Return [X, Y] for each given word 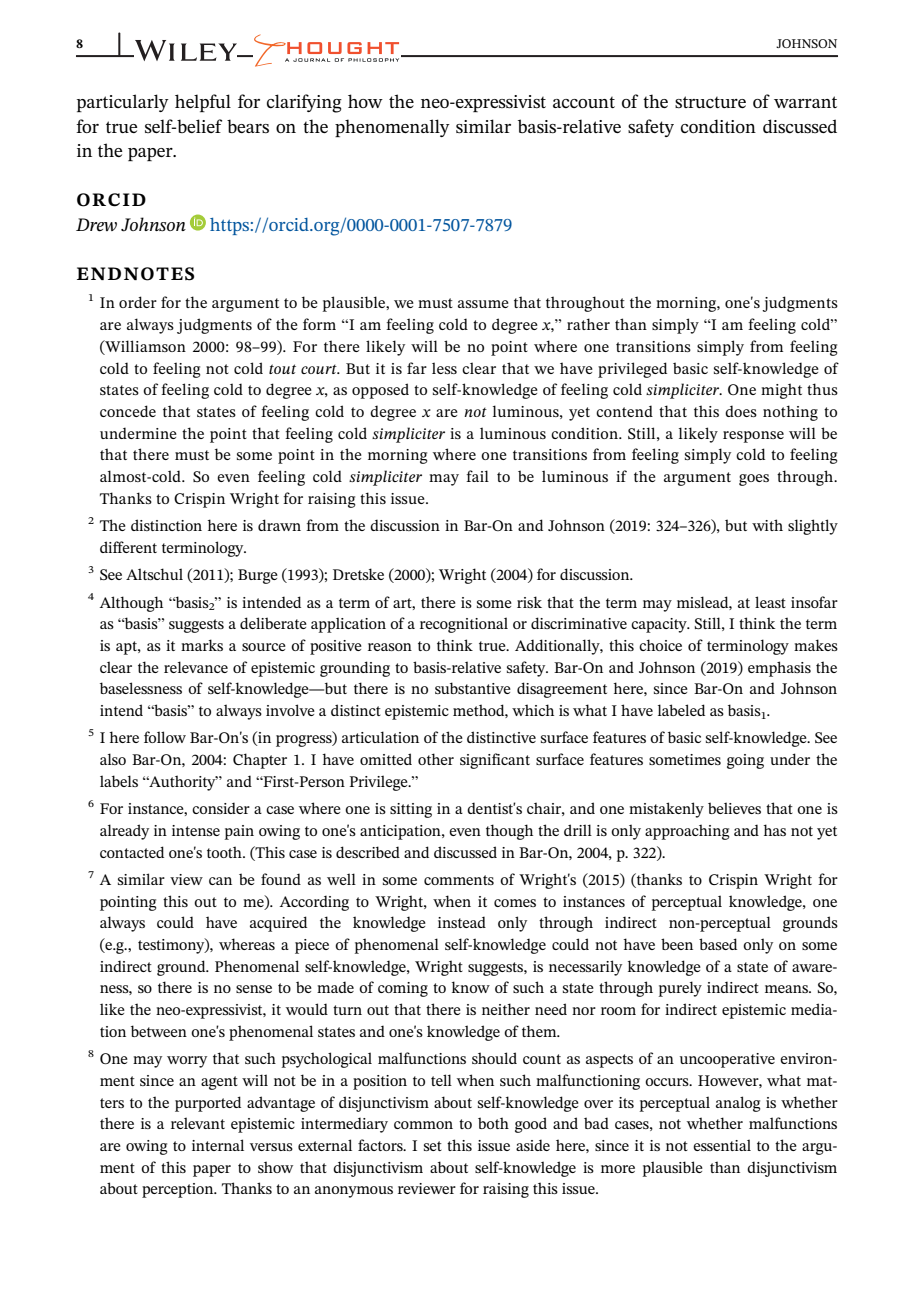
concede [128, 411]
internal [218, 1145]
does [741, 411]
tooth [225, 852]
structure [710, 102]
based [718, 944]
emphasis [779, 669]
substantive [473, 688]
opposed [380, 391]
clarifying [304, 103]
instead [462, 922]
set [433, 1146]
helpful [203, 103]
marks [202, 645]
